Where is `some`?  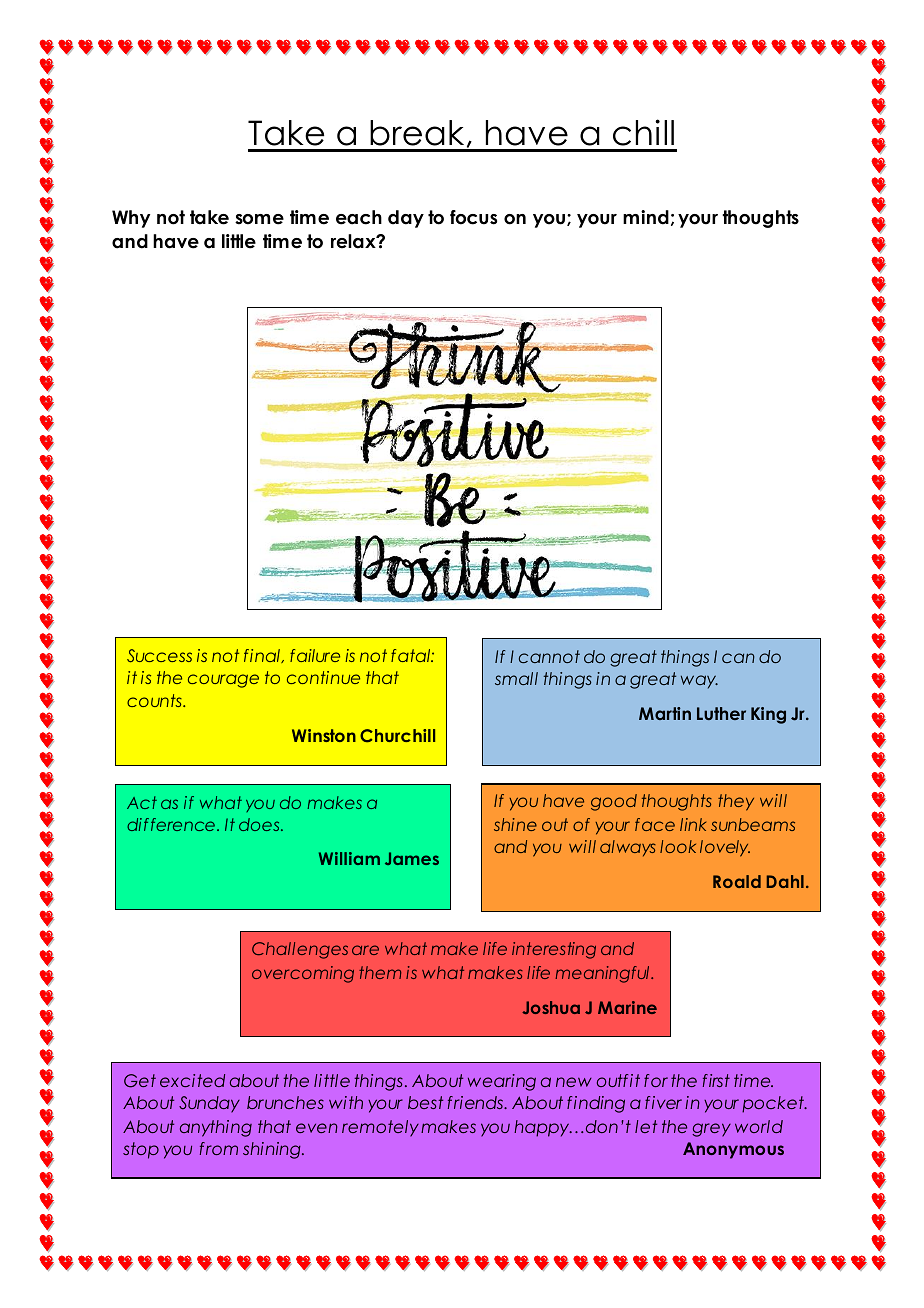
some is located at coordinates (259, 219).
